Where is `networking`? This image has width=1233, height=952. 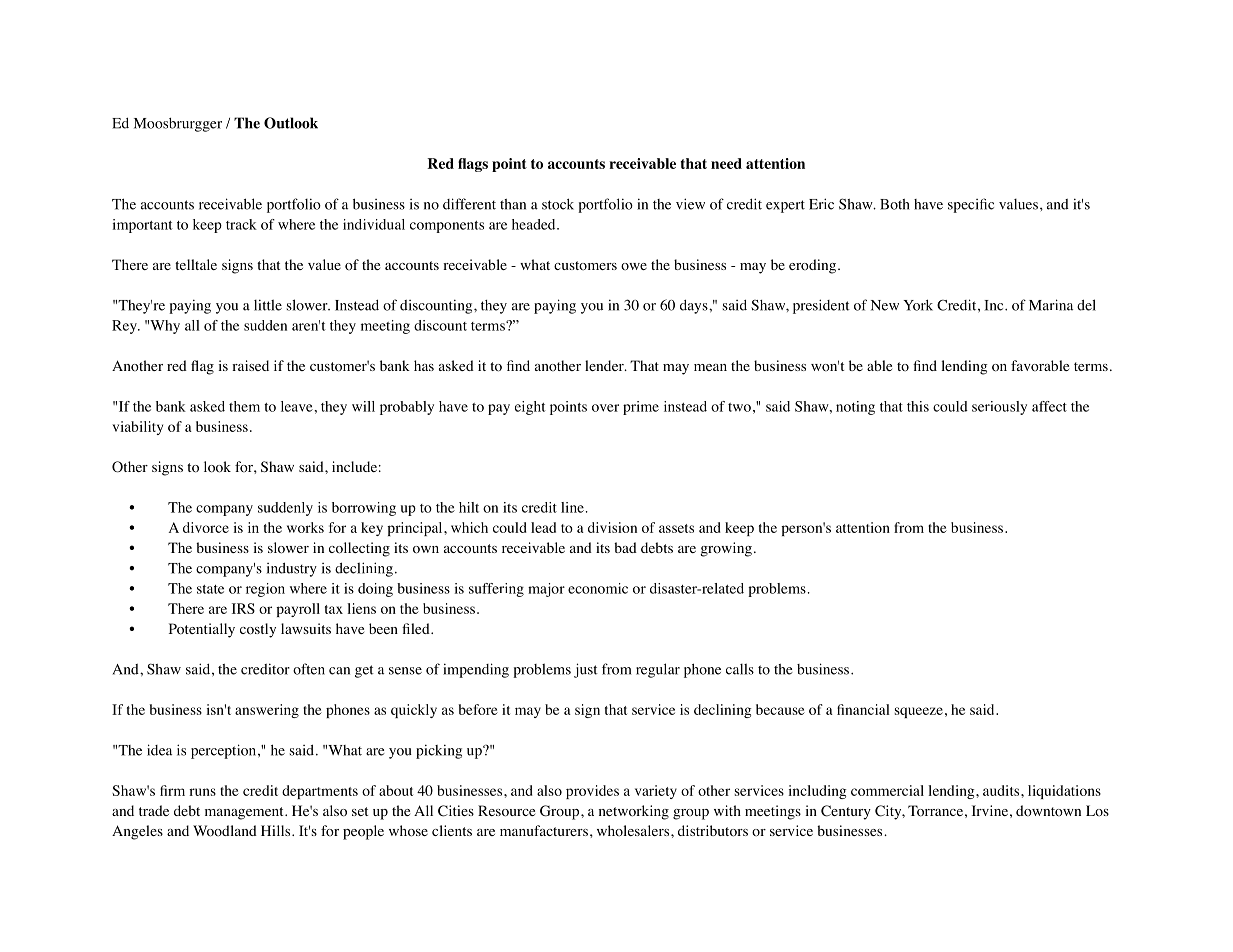 networking is located at coordinates (634, 812).
